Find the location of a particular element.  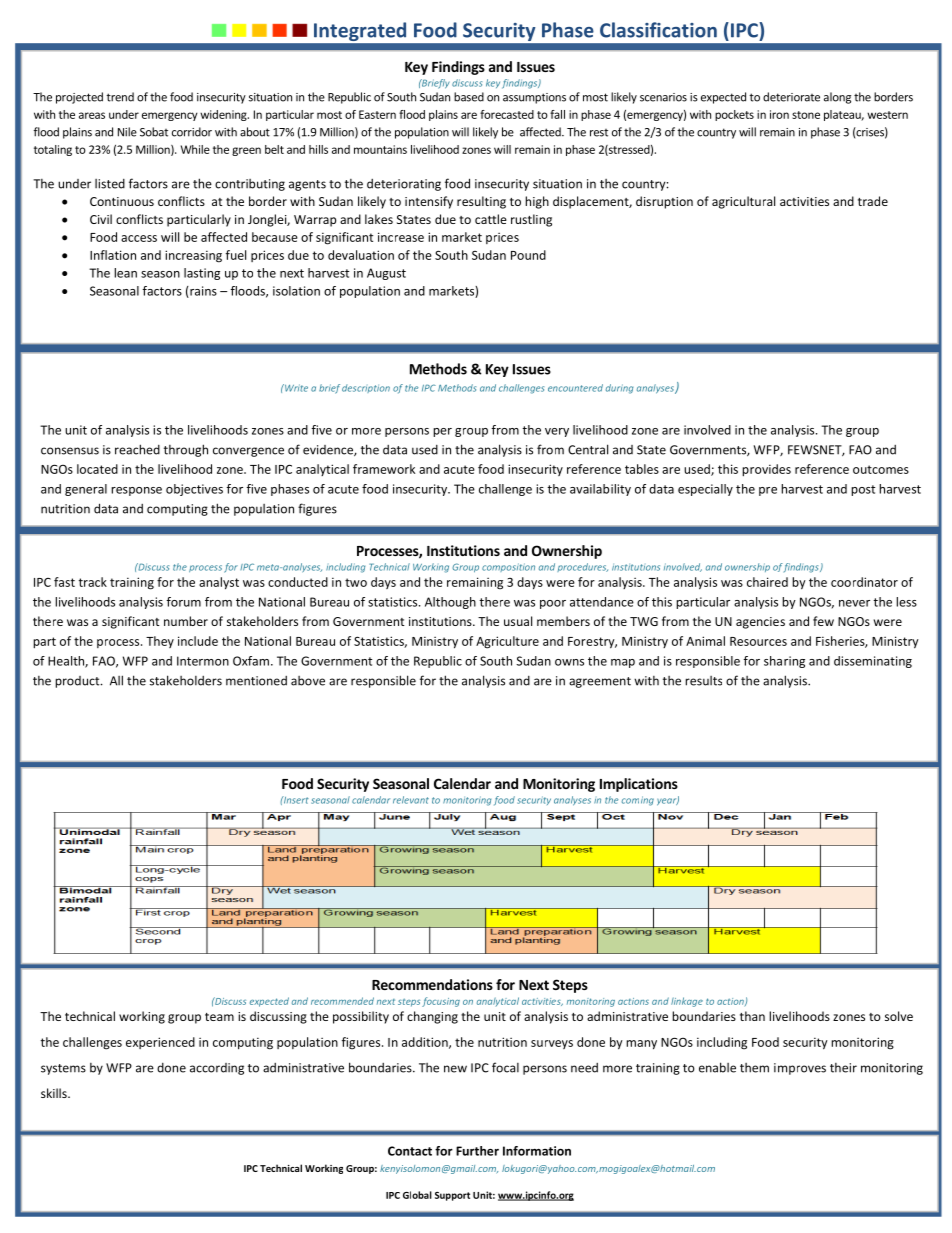

agencies is located at coordinates (760, 623).
